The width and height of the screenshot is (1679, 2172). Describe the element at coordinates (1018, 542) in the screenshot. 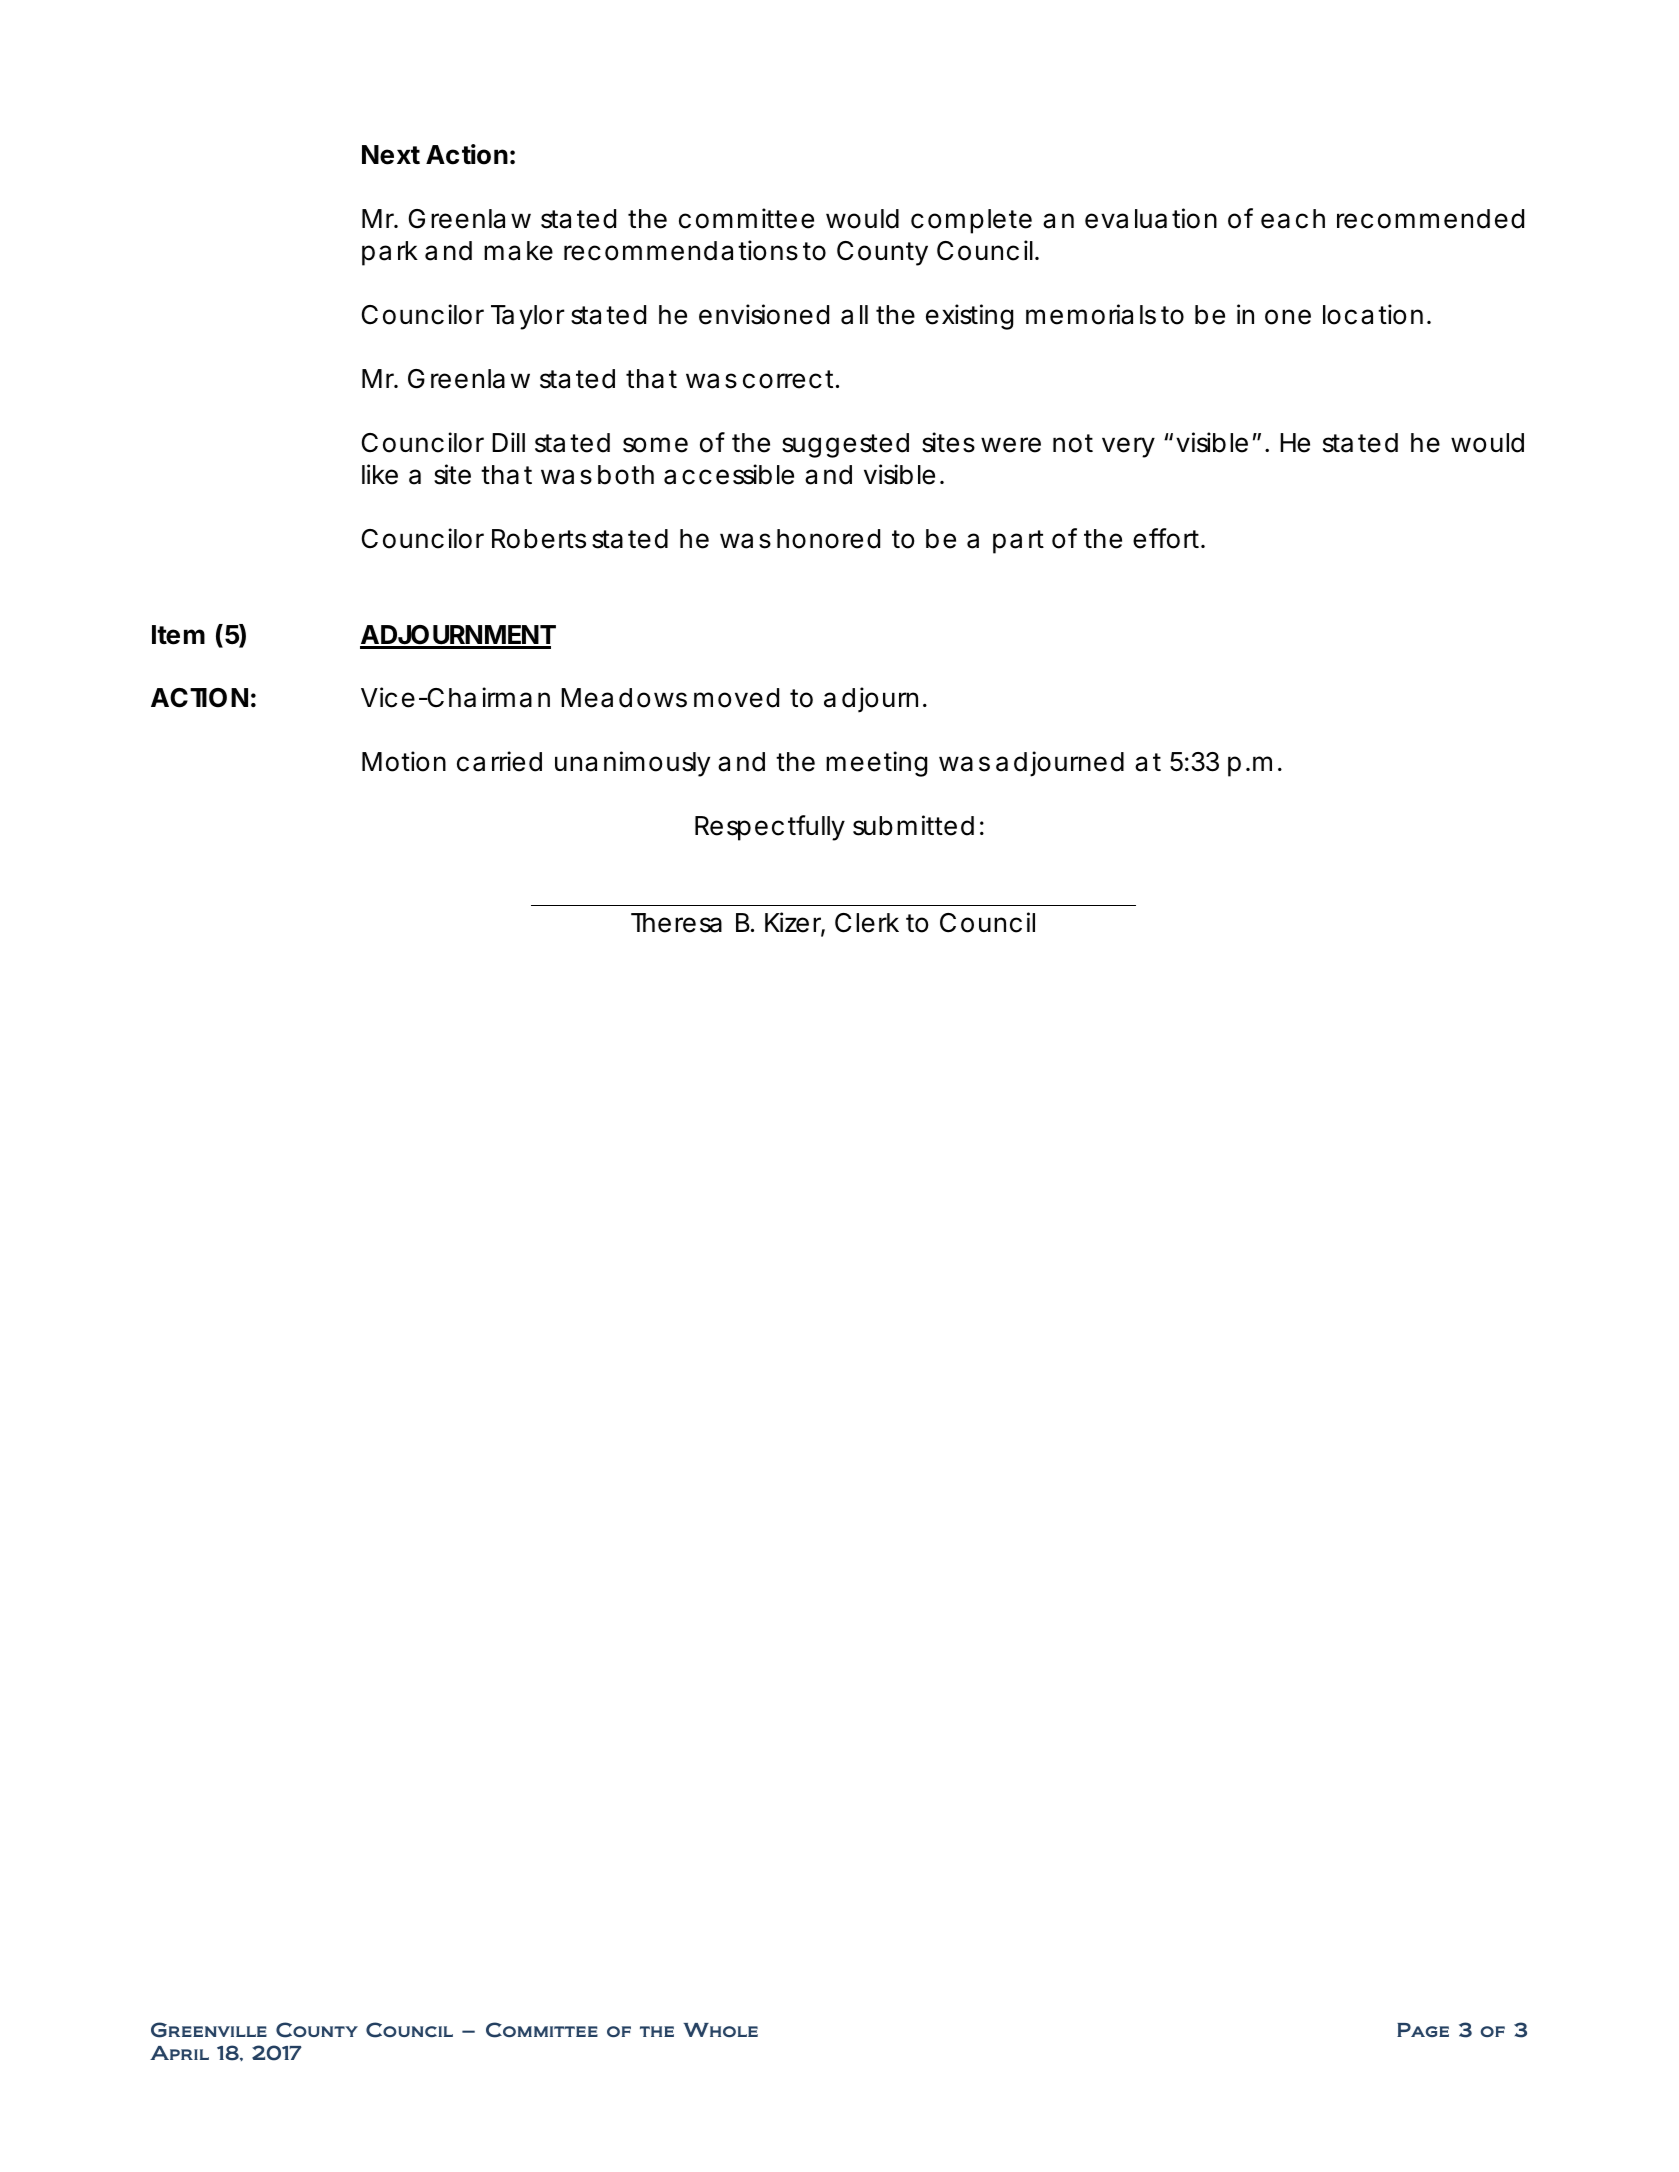

I see `part` at that location.
